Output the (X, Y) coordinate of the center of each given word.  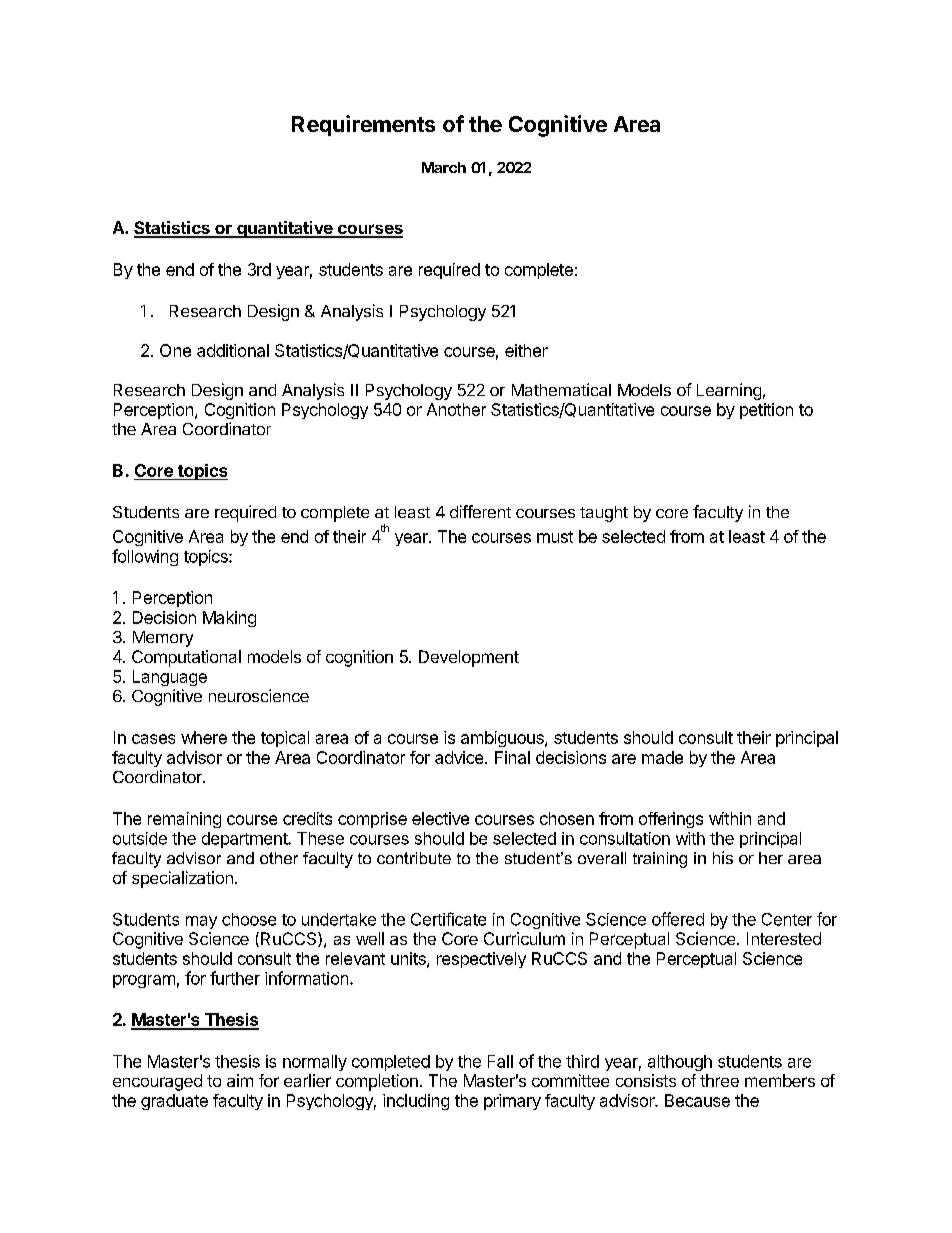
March (444, 167)
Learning (729, 391)
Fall (500, 1061)
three (719, 1080)
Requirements (363, 125)
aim (240, 1080)
